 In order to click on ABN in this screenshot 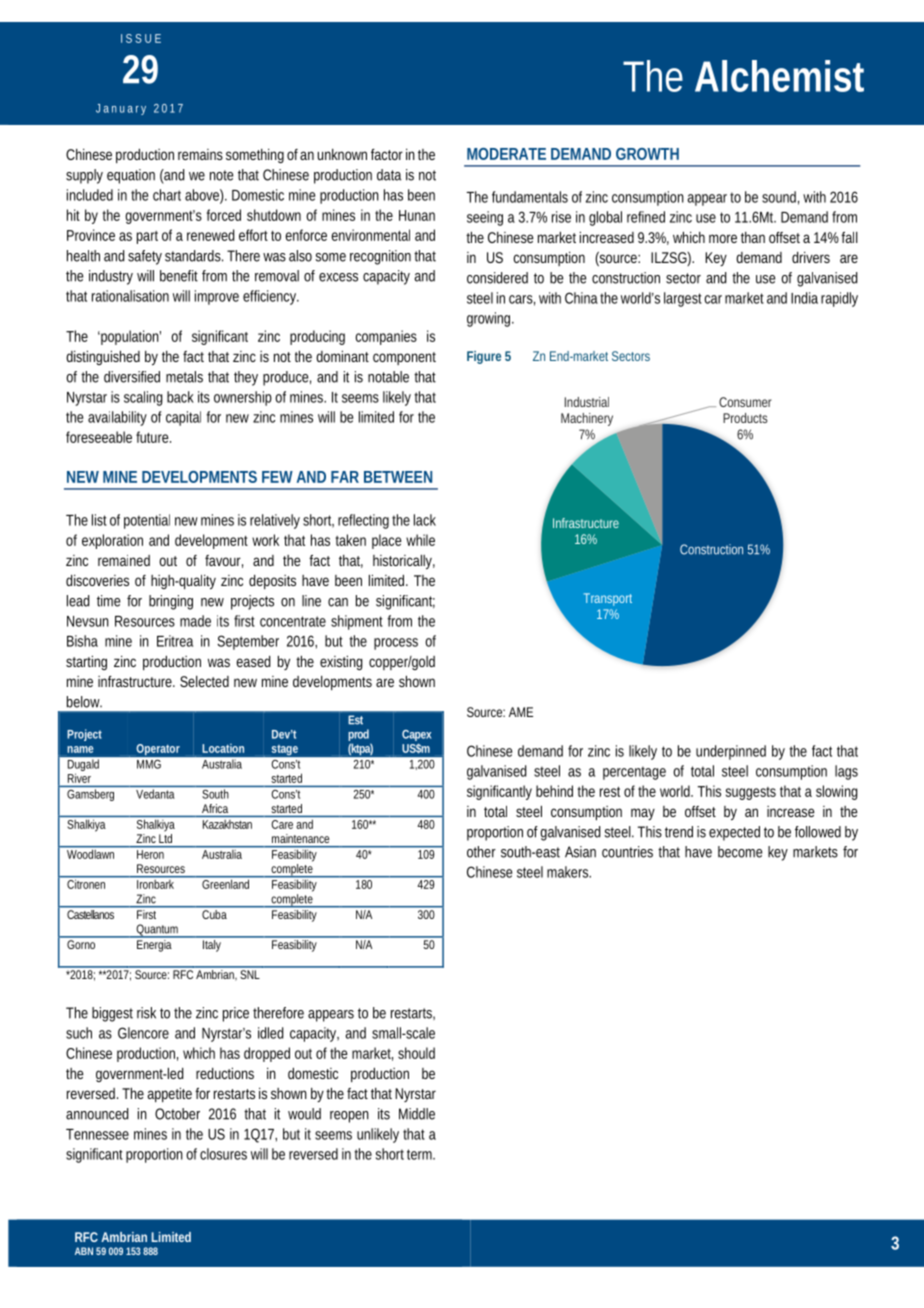, I will do `click(84, 1251)`.
